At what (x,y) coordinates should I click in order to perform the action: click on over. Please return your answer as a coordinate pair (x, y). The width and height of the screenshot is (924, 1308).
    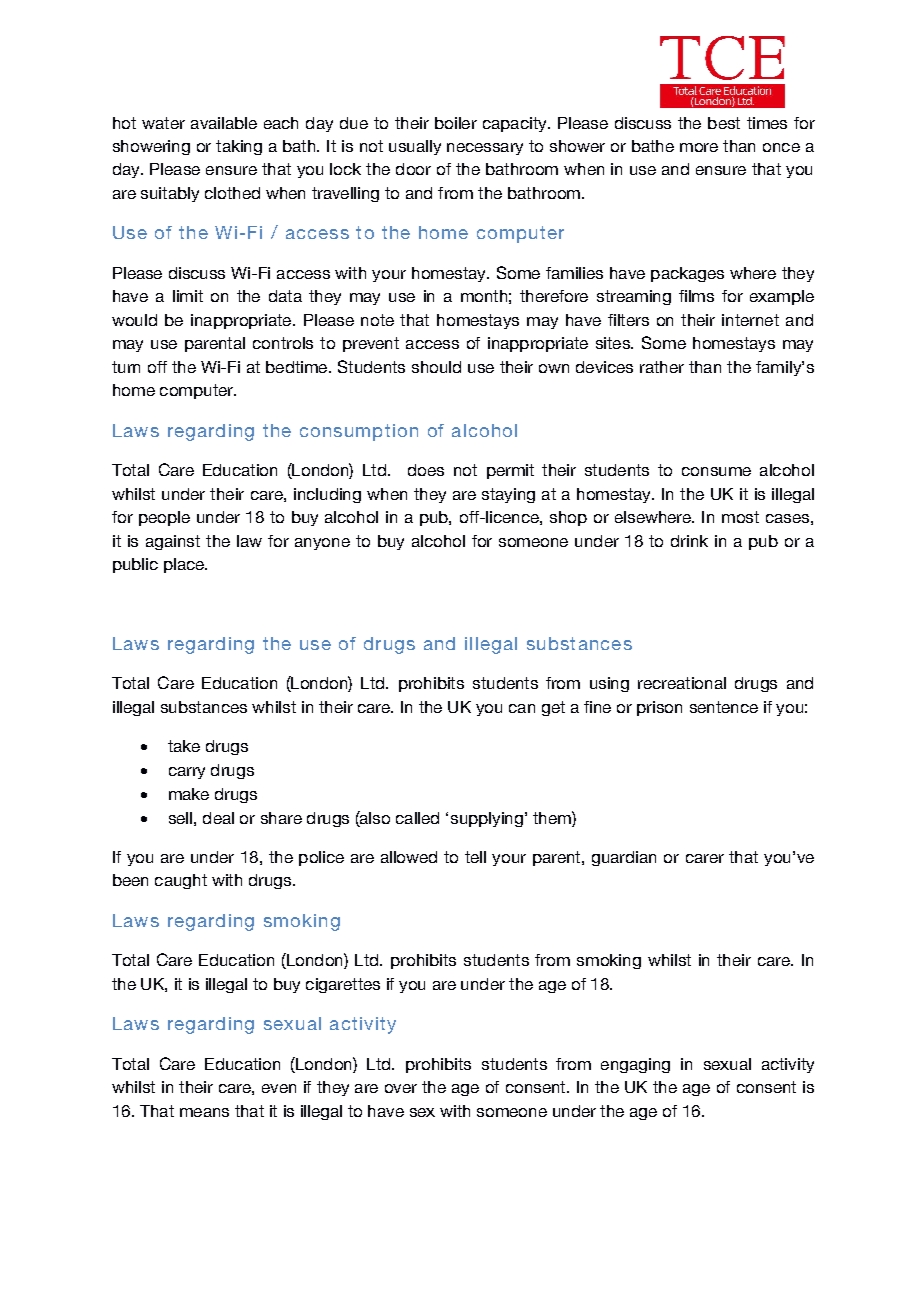
    Looking at the image, I should click on (401, 1088).
